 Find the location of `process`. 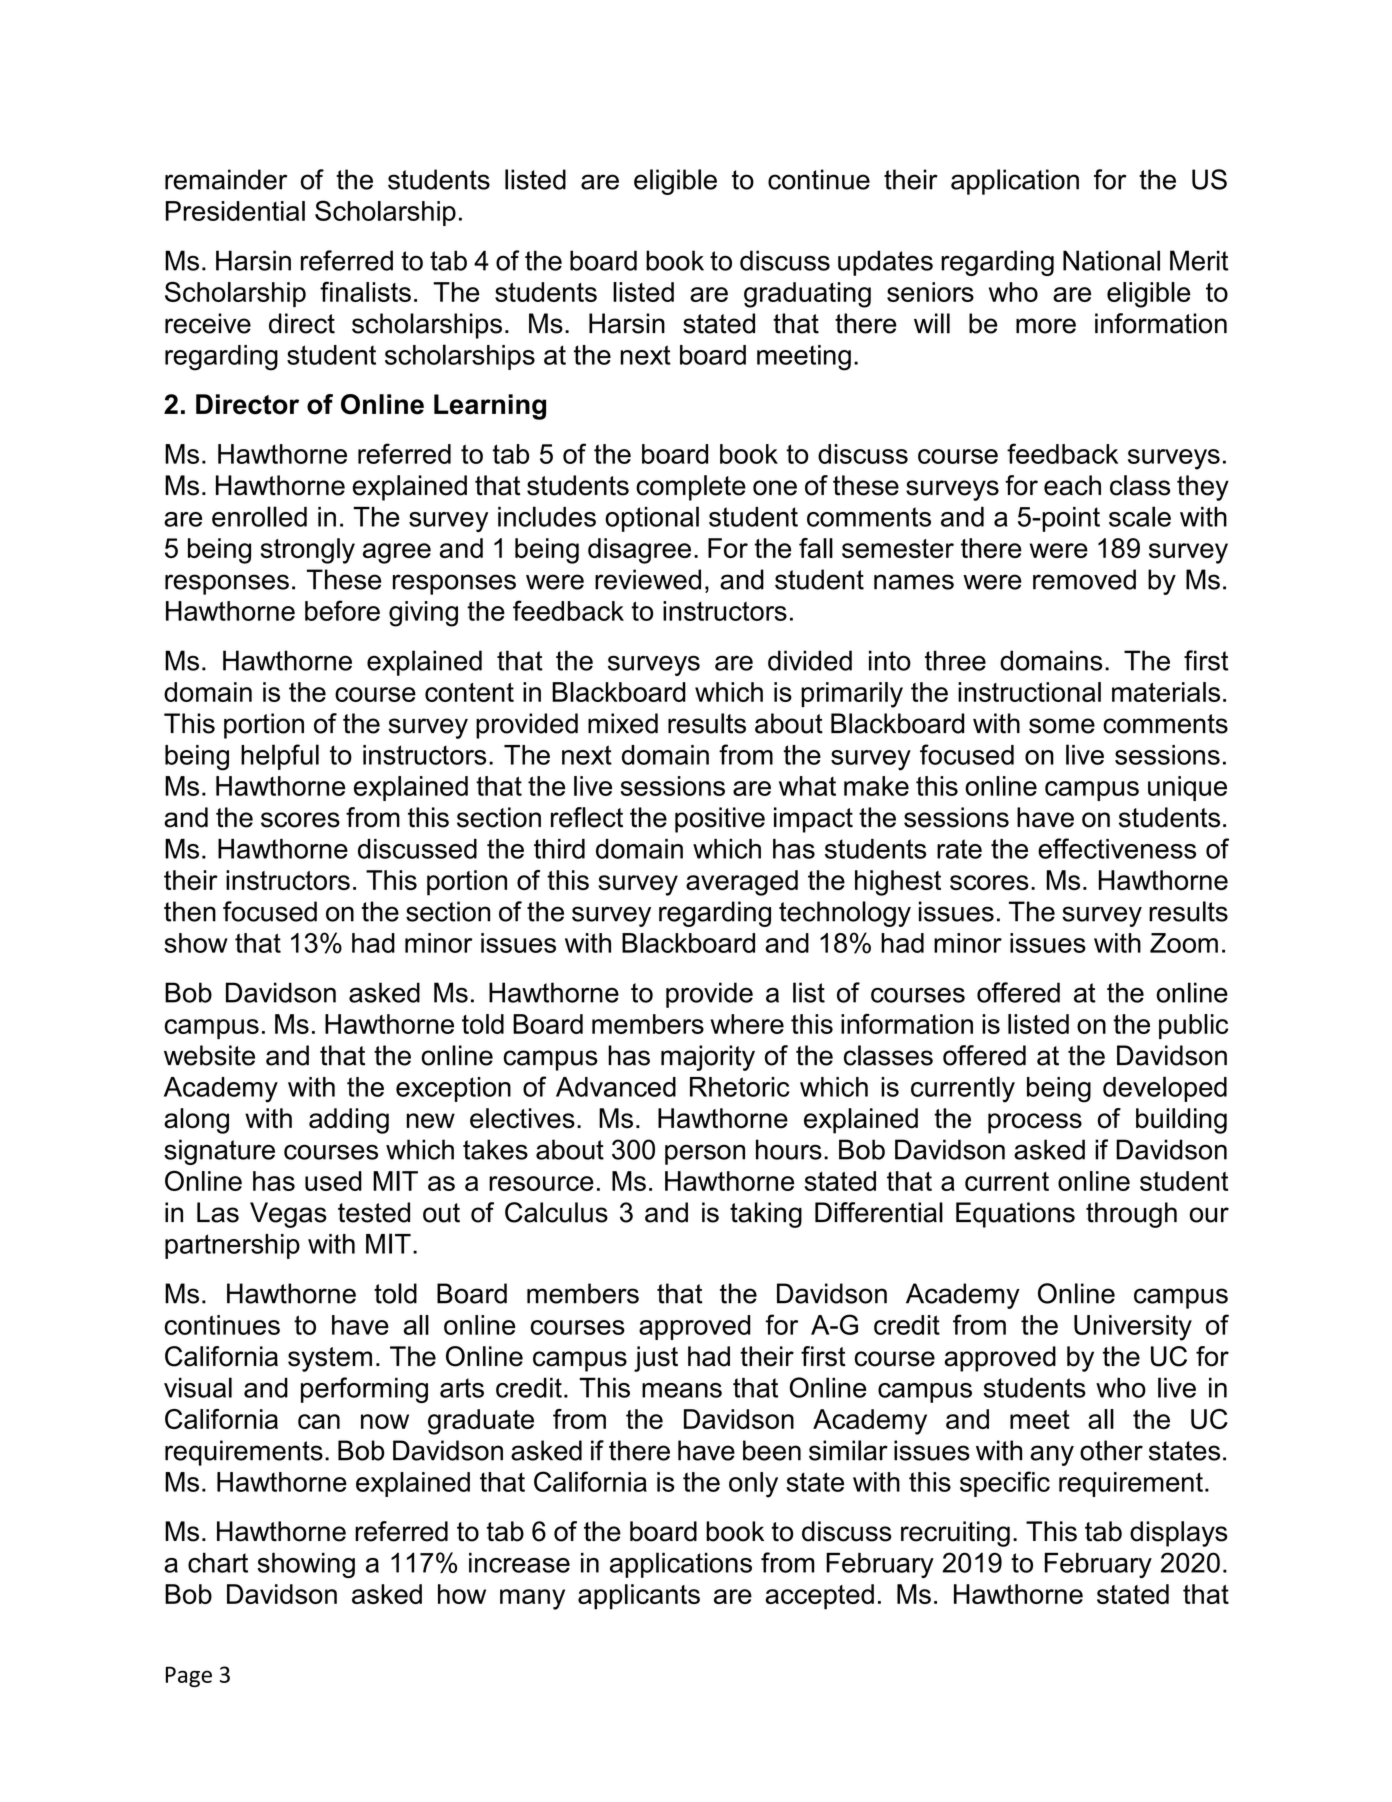

process is located at coordinates (1035, 1123).
